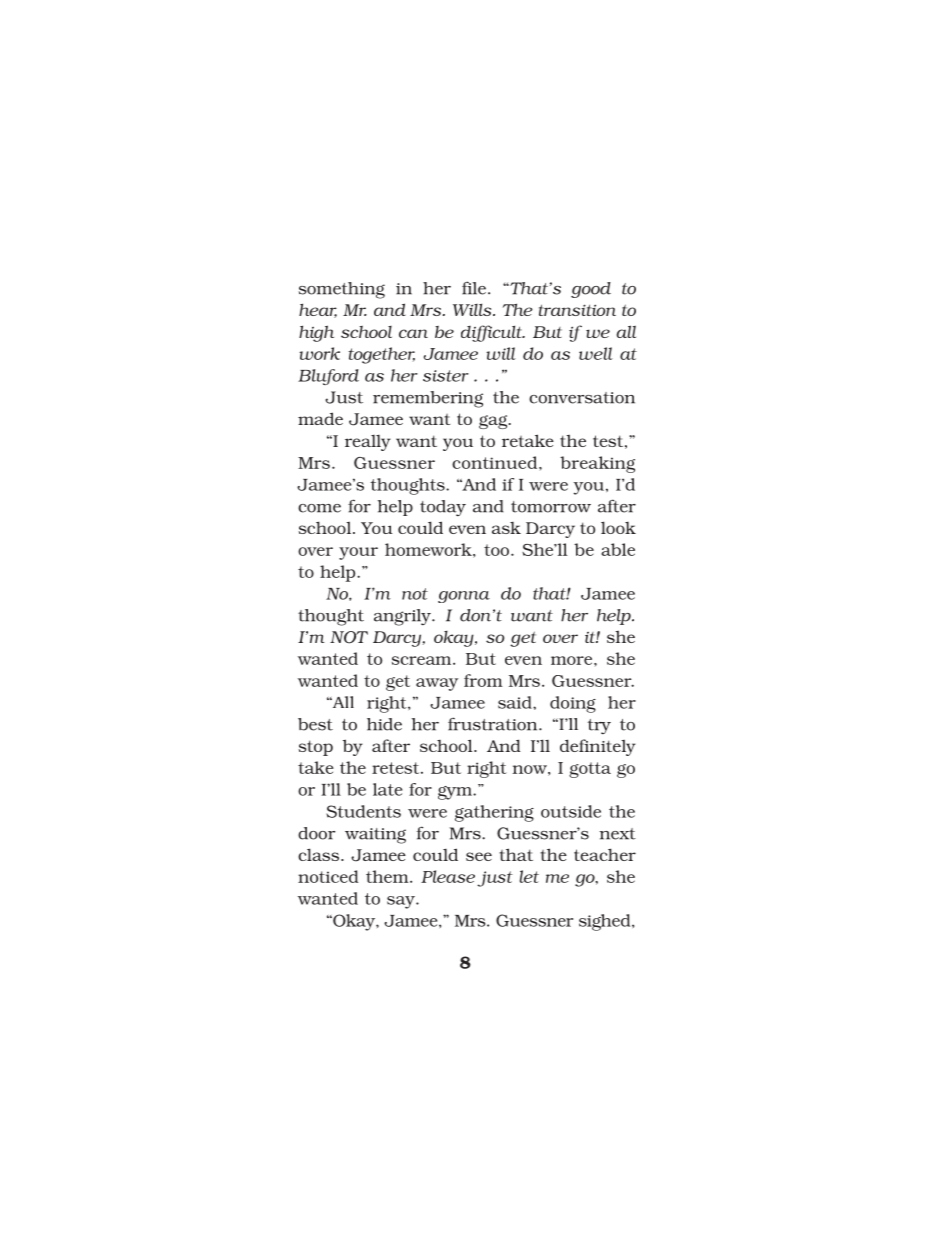 The width and height of the document is (952, 1233). Describe the element at coordinates (577, 310) in the document. I see `transition` at that location.
